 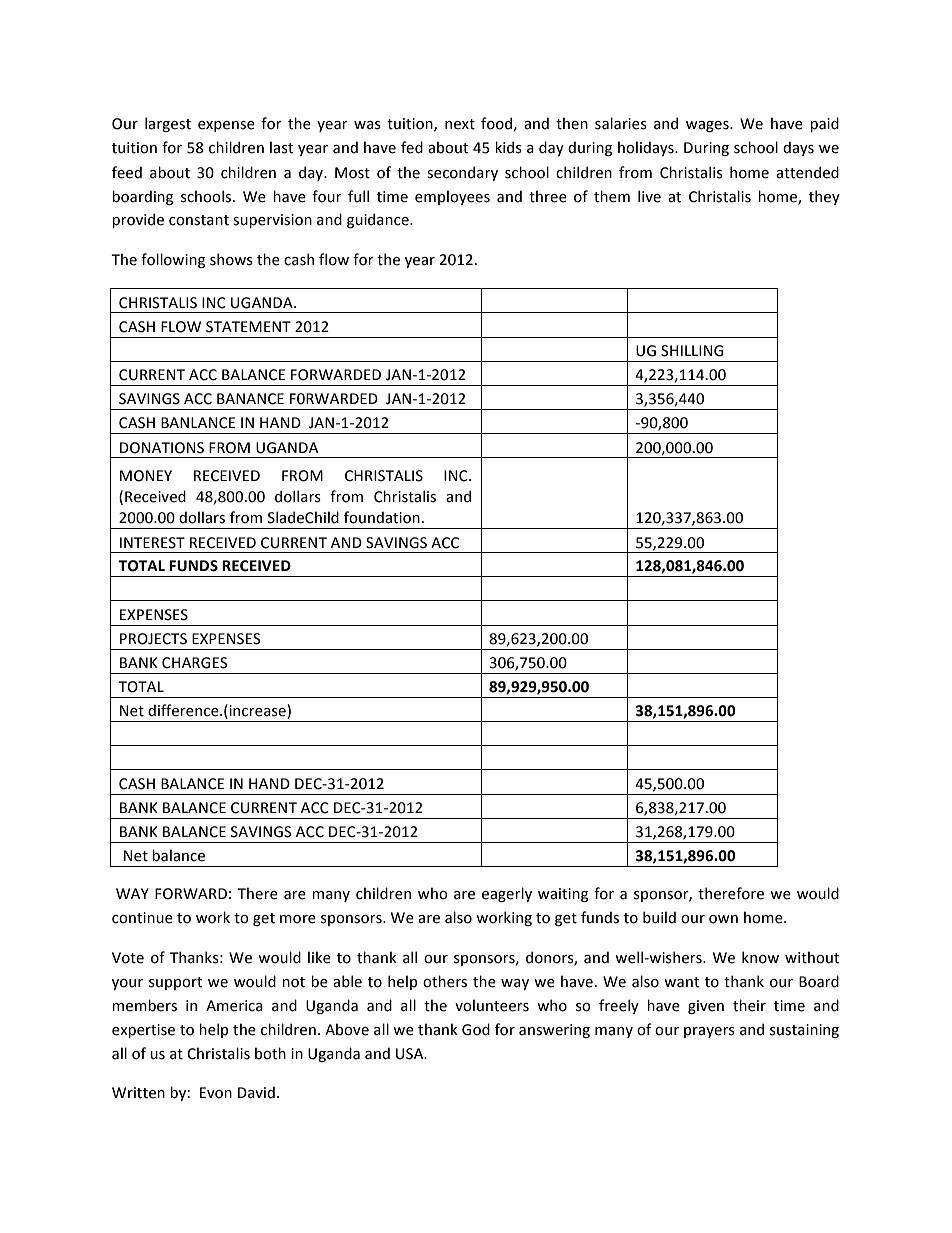 I want to click on foundation, so click(x=382, y=517).
